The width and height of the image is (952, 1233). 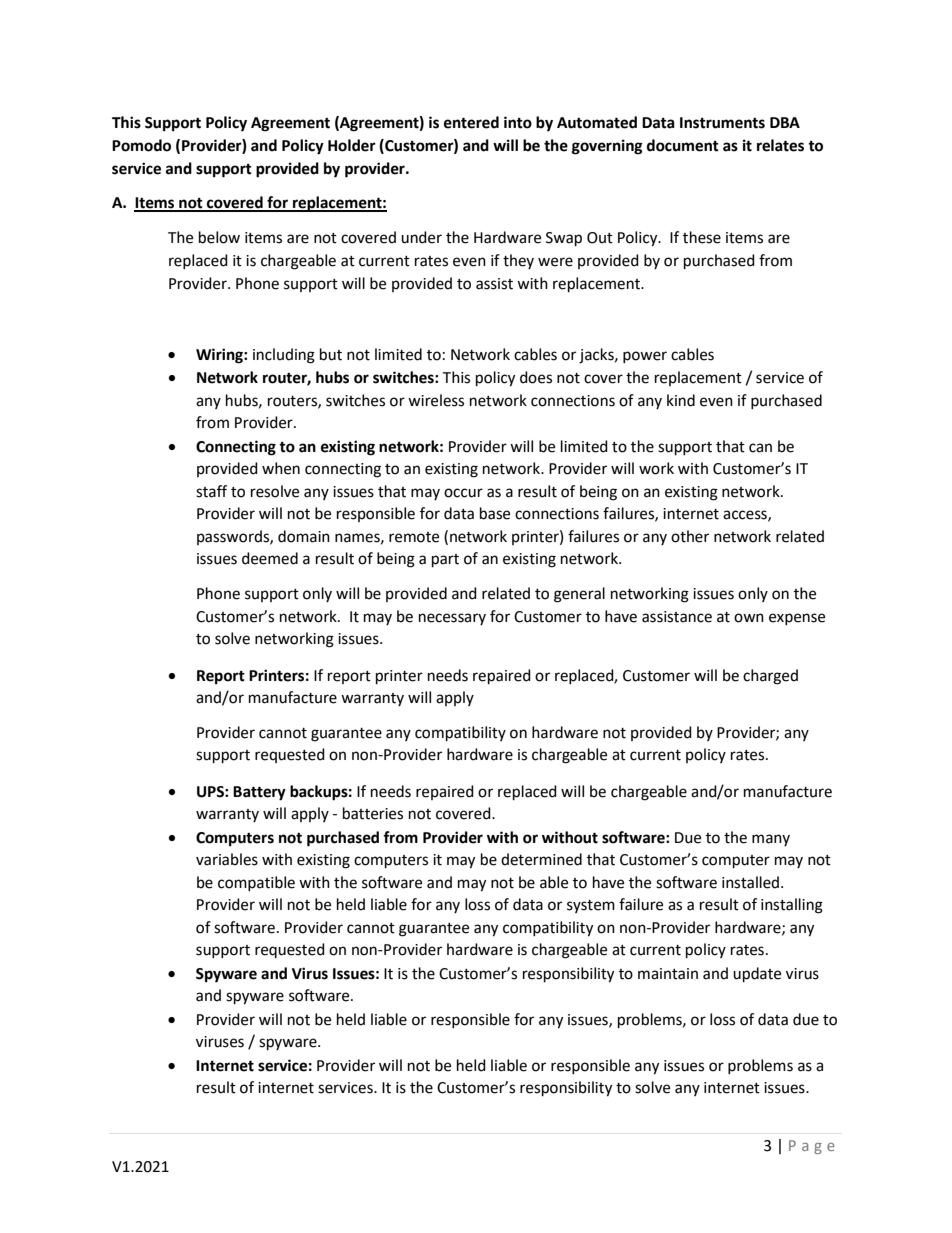 I want to click on many, so click(x=771, y=840).
